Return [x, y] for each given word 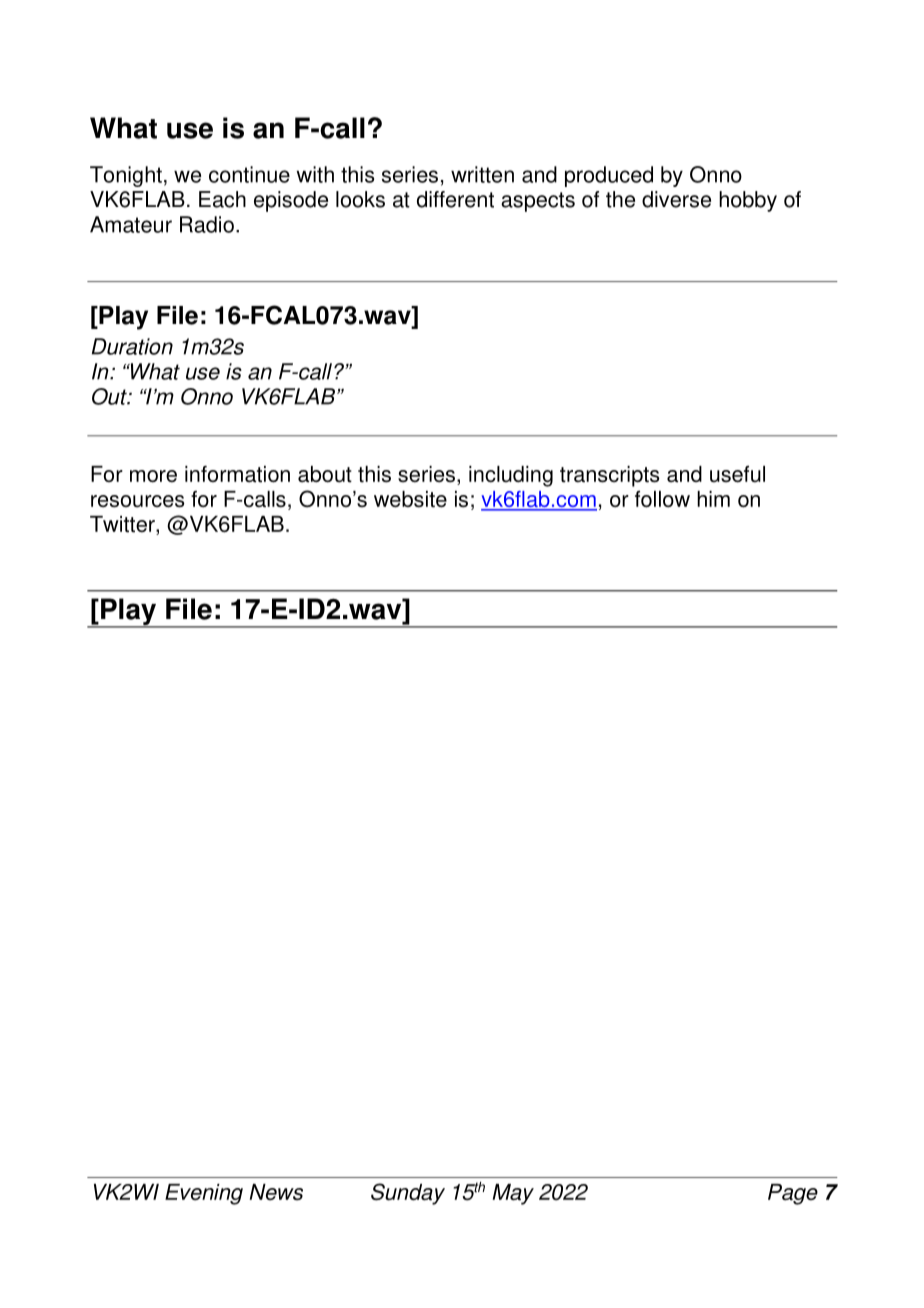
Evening [204, 1194]
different [455, 199]
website [410, 499]
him [713, 499]
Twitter [123, 525]
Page [793, 1194]
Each [222, 199]
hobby [748, 201]
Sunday [408, 1194]
